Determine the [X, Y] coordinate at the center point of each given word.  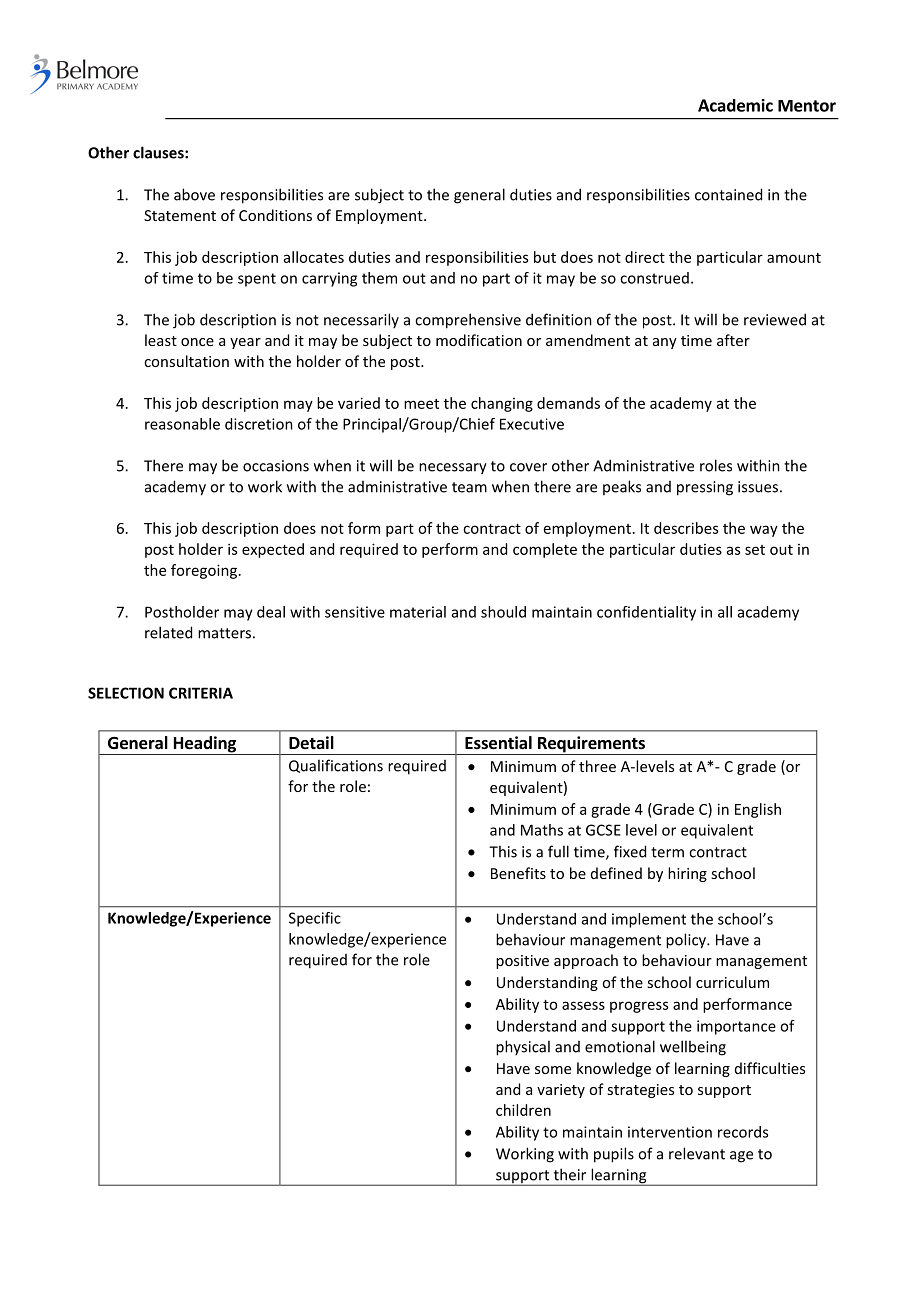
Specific [315, 919]
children [523, 1110]
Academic [735, 105]
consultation [186, 361]
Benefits [518, 873]
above [194, 194]
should [503, 612]
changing [502, 404]
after [733, 340]
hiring [687, 874]
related [168, 632]
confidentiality [646, 613]
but [545, 257]
